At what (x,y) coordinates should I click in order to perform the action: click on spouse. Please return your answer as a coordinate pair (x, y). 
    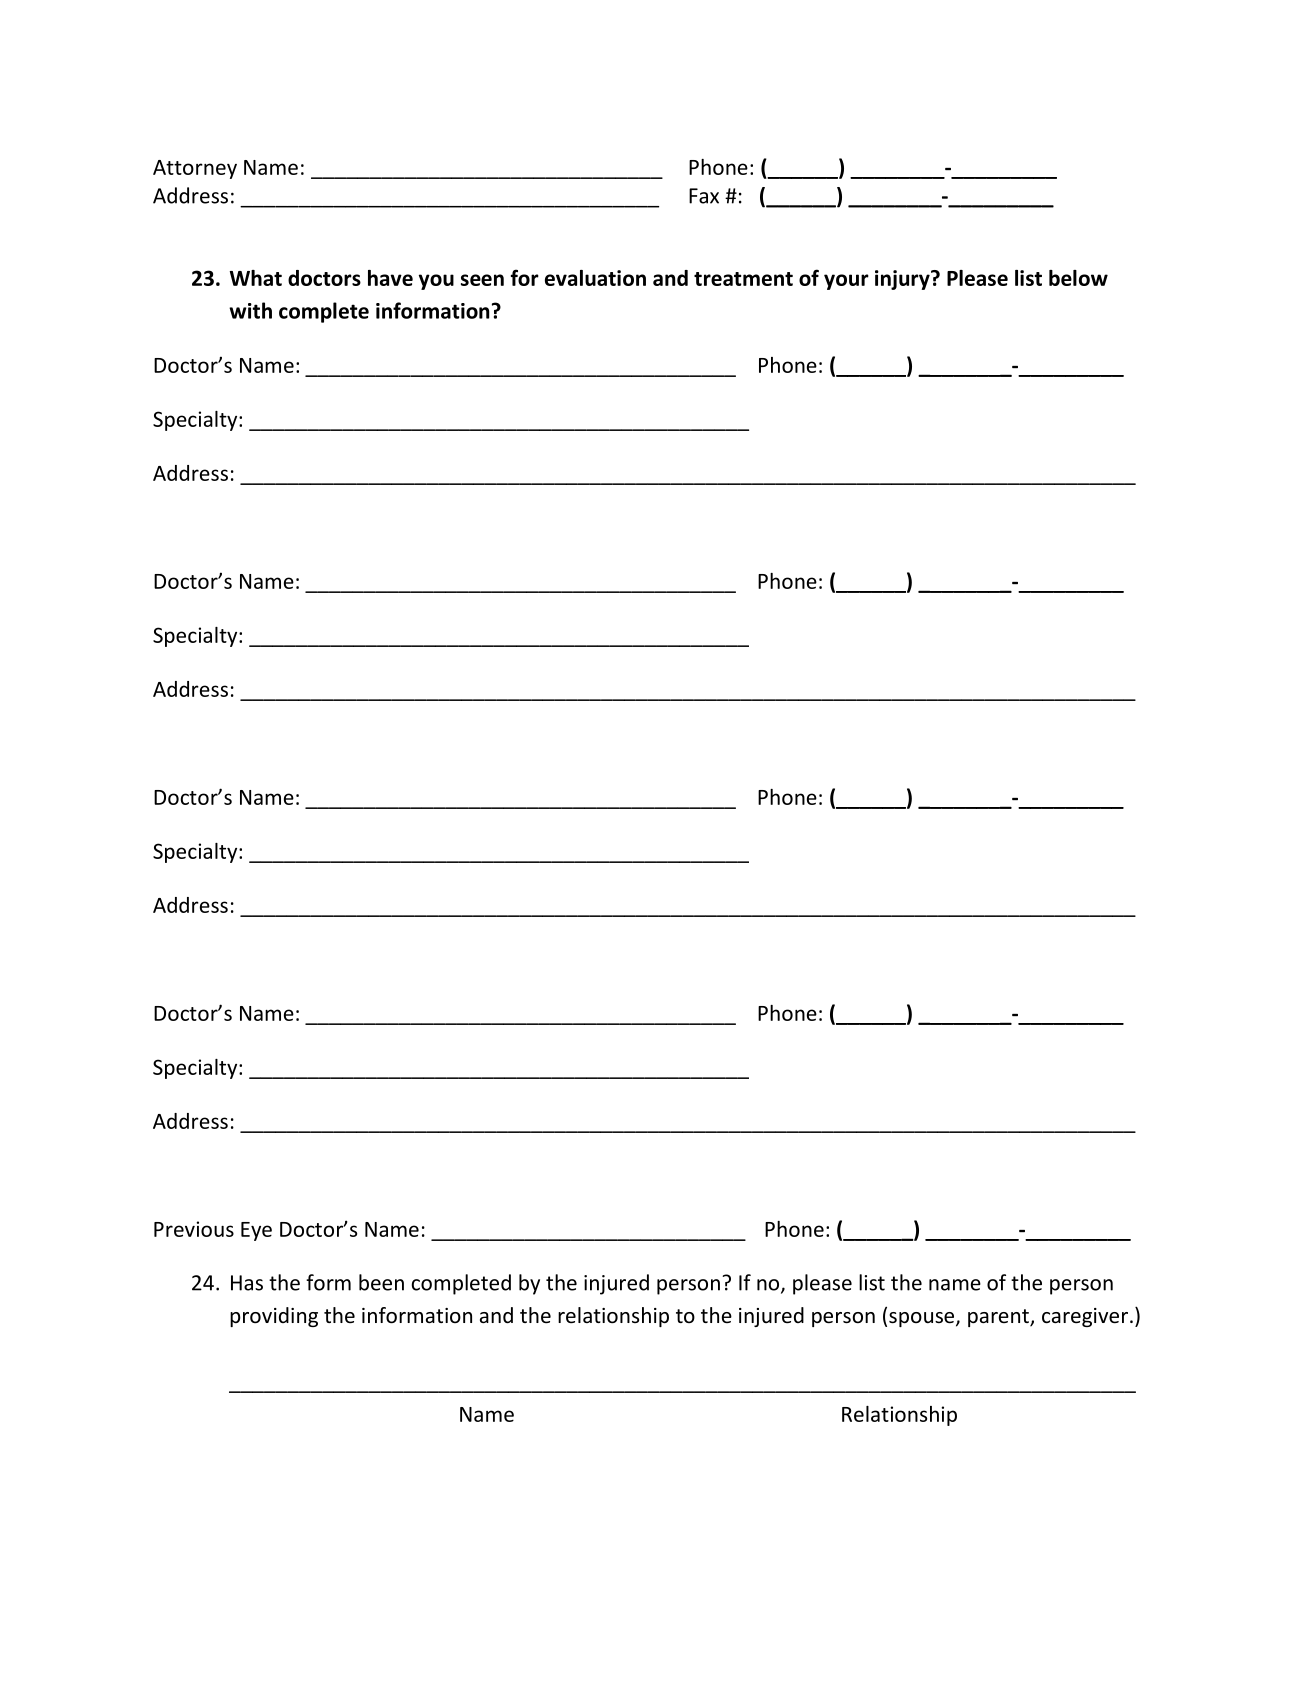
    Looking at the image, I should click on (923, 1319).
